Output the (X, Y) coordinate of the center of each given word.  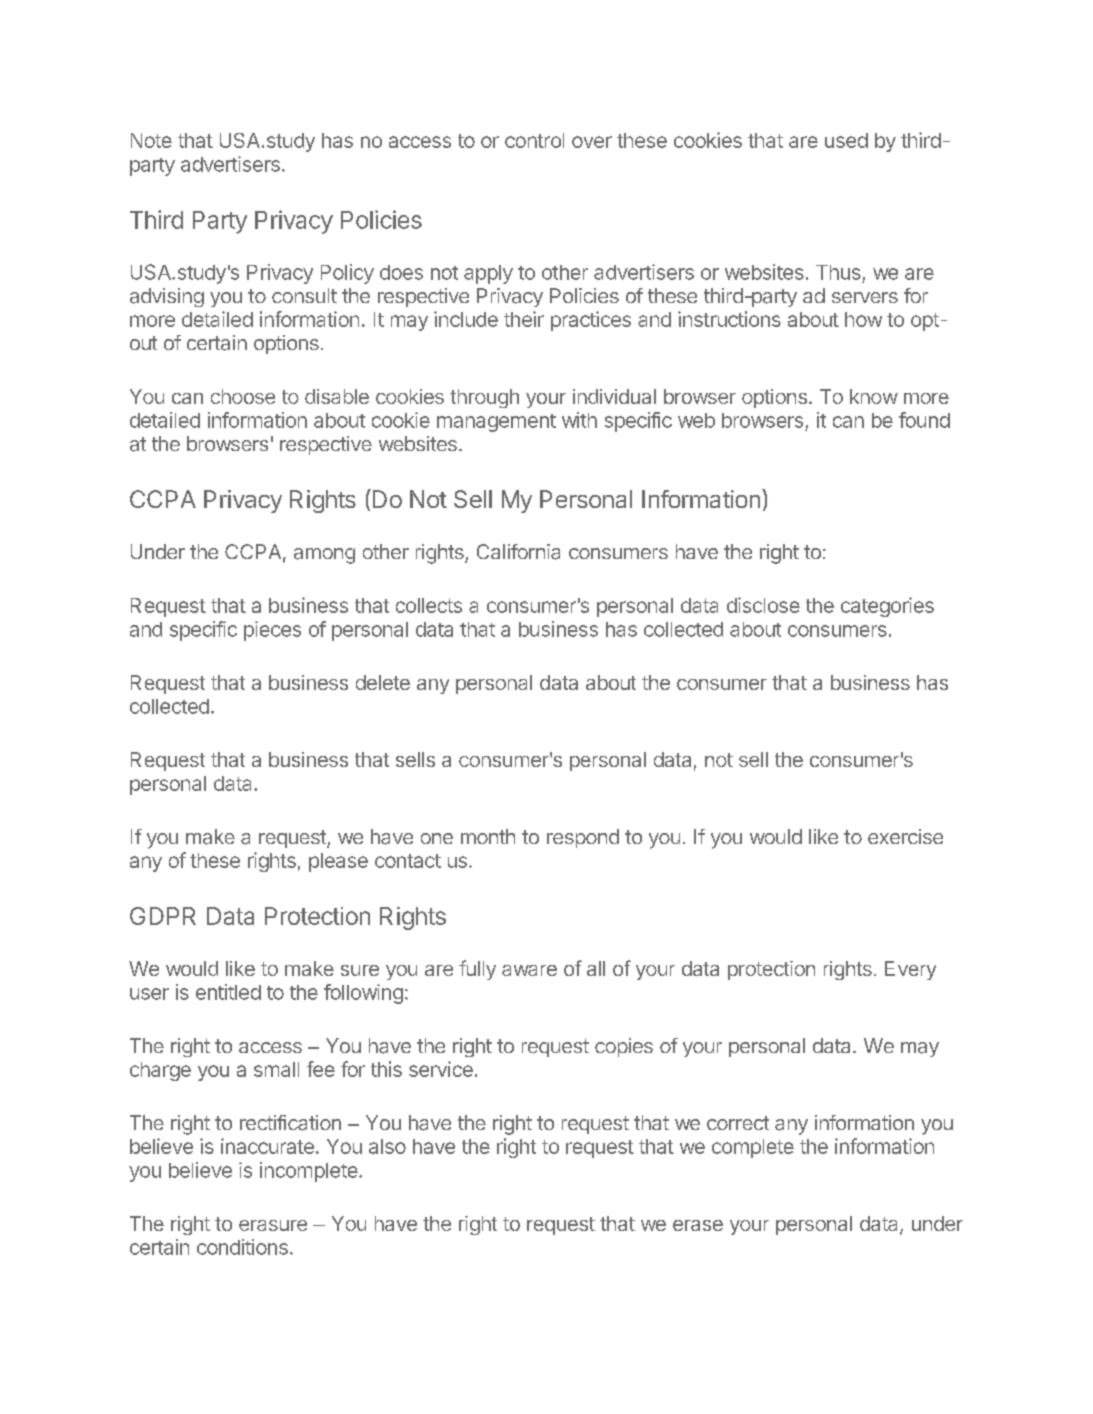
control (534, 140)
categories (887, 607)
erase (698, 1225)
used (846, 140)
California (518, 552)
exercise (905, 836)
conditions (242, 1247)
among (324, 556)
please (338, 862)
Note (151, 140)
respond (583, 838)
